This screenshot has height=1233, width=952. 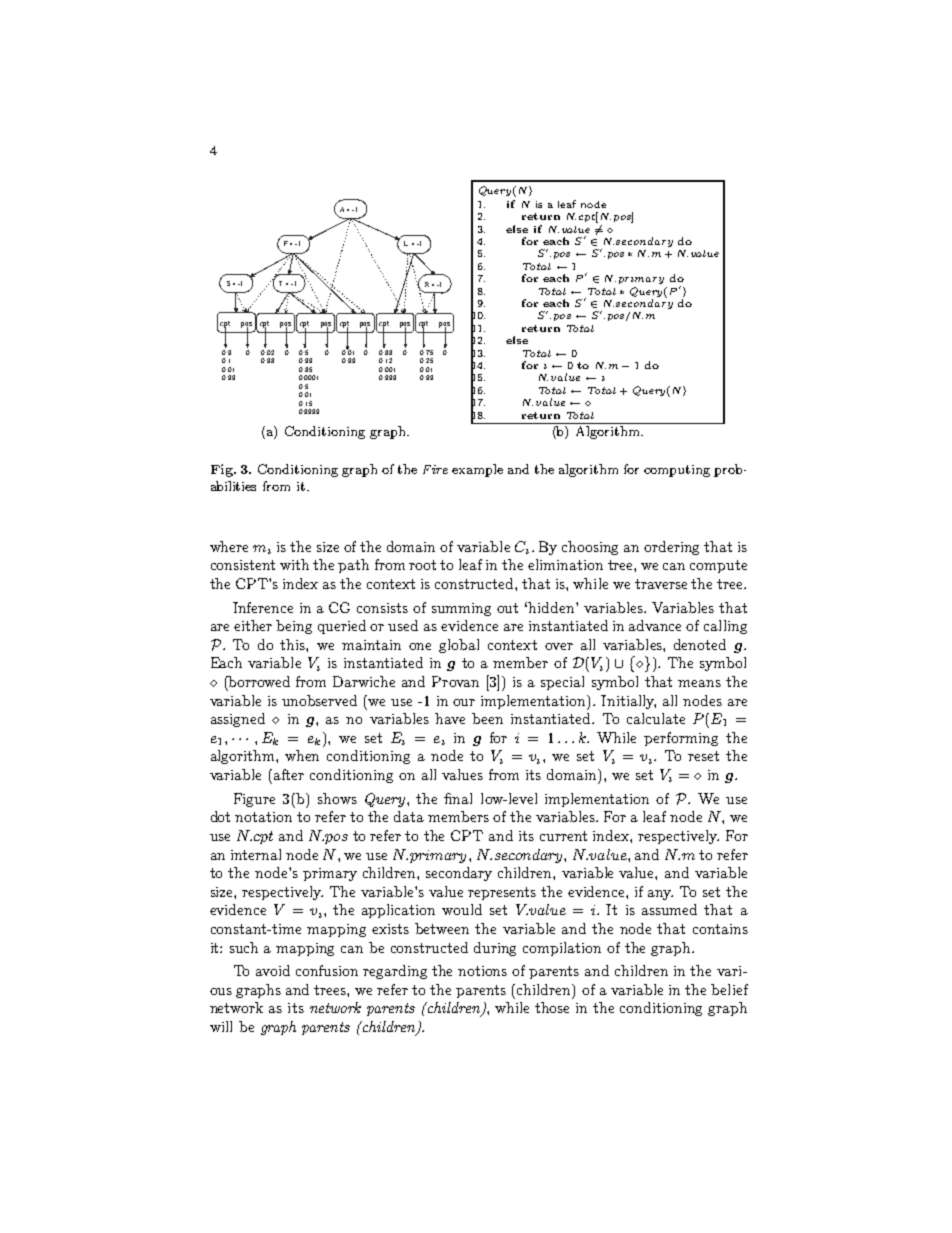 What do you see at coordinates (229, 546) in the screenshot?
I see `where` at bounding box center [229, 546].
